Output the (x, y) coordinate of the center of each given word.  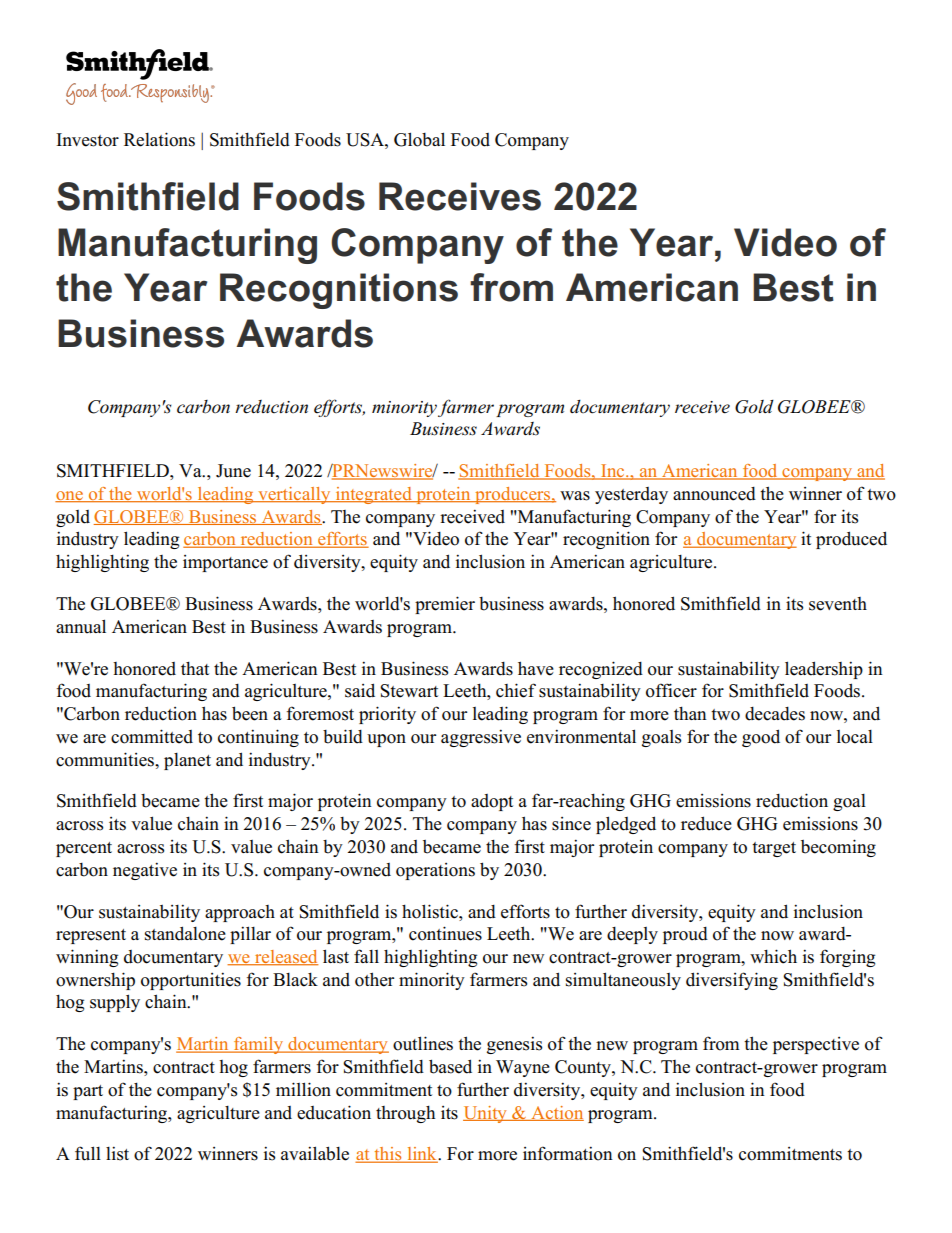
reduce (706, 823)
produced (851, 540)
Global (419, 139)
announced (714, 494)
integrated (374, 495)
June (233, 471)
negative (145, 871)
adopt (492, 802)
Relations (159, 139)
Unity (486, 1114)
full (88, 1153)
